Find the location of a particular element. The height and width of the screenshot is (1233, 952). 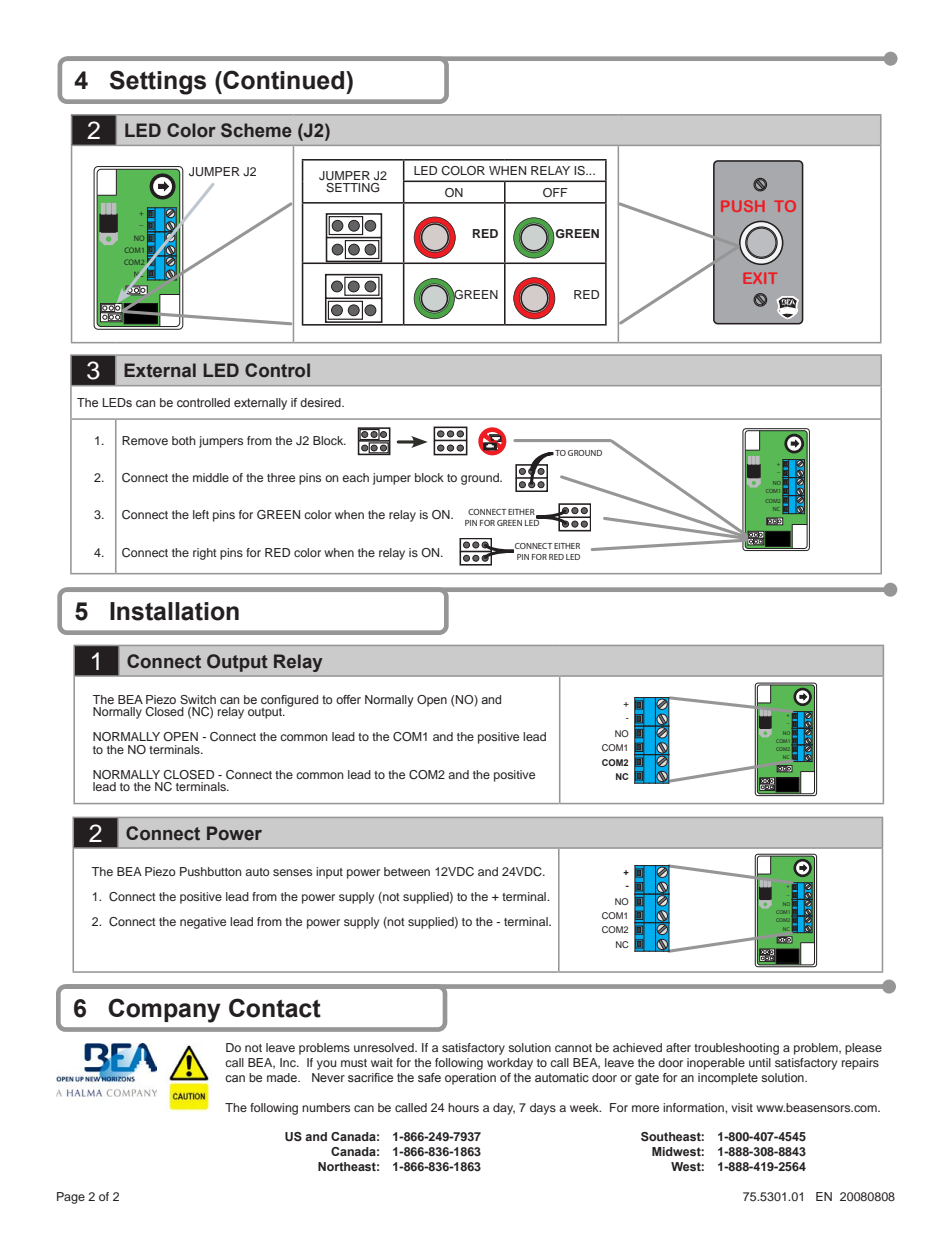

each is located at coordinates (355, 477).
